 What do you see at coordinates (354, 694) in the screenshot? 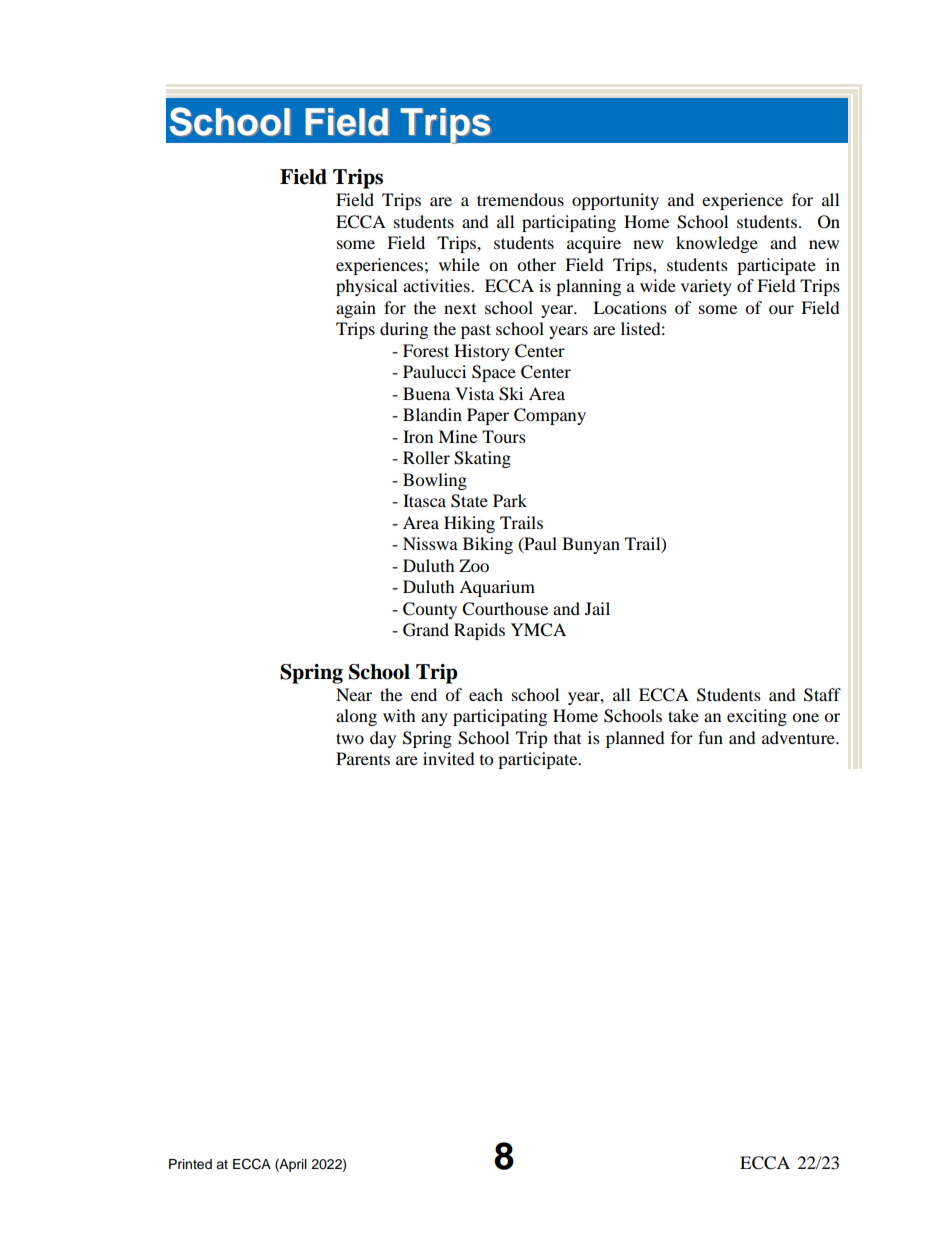
I see `Near` at bounding box center [354, 694].
